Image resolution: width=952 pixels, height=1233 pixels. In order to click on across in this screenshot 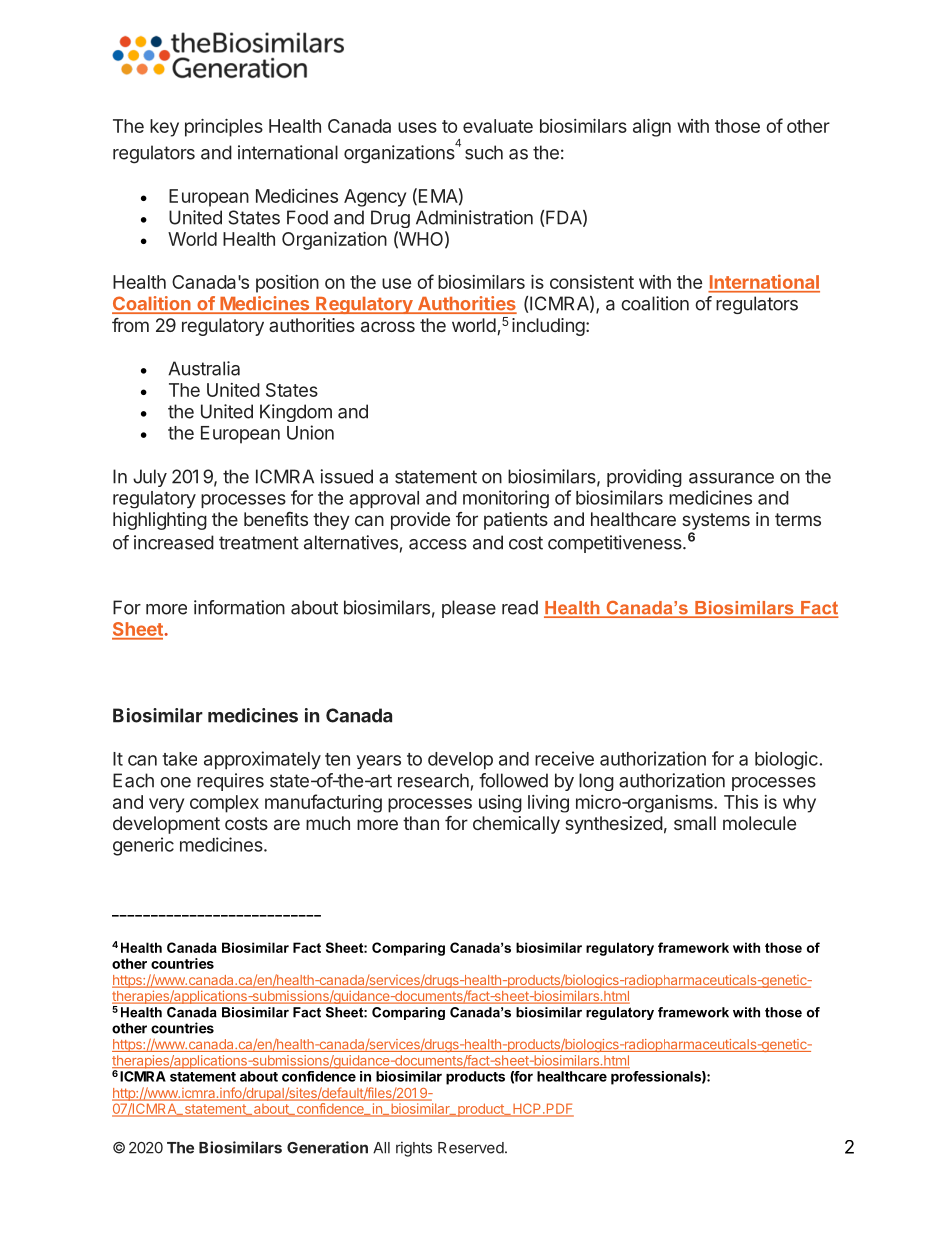, I will do `click(388, 326)`.
